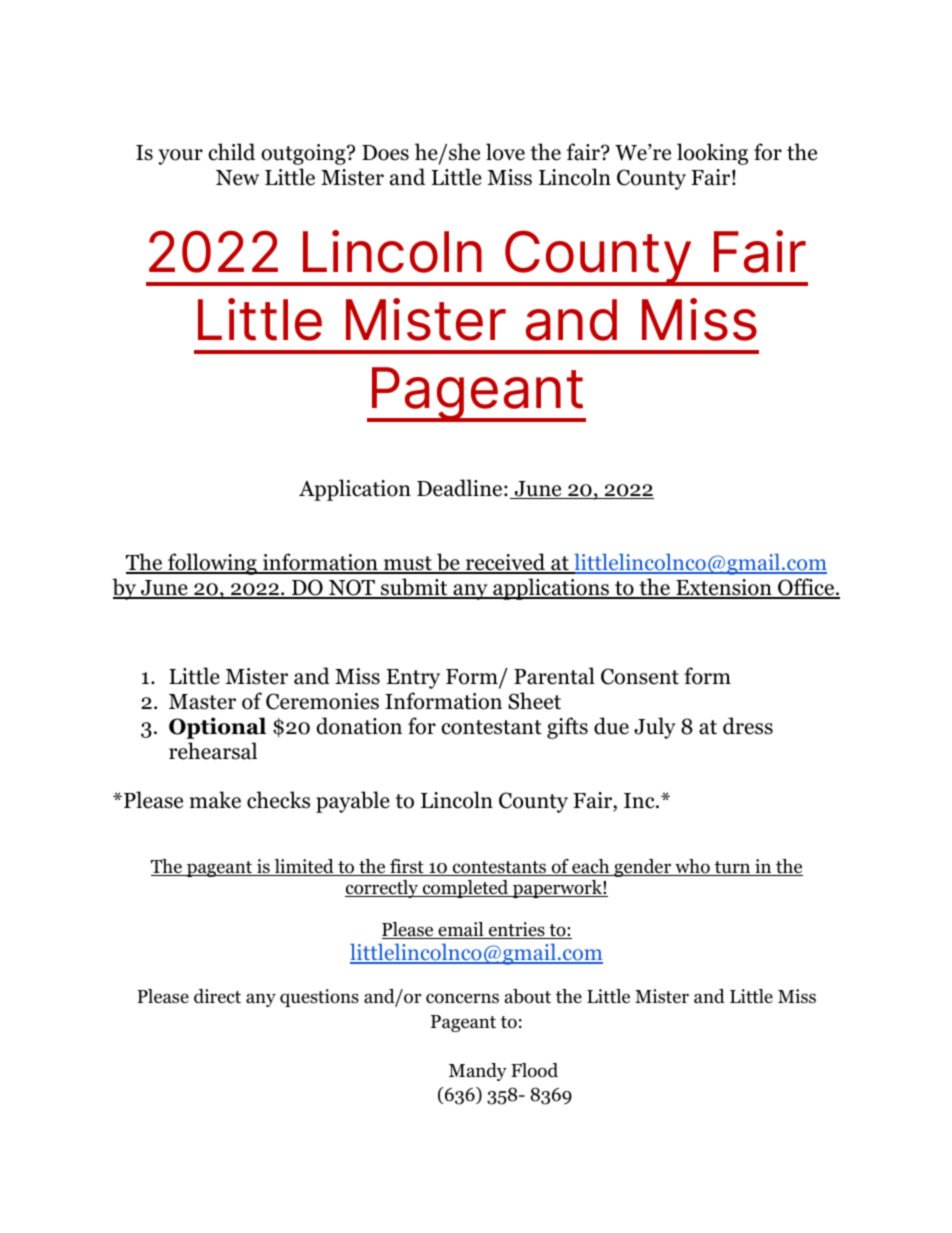 This image has height=1233, width=952. What do you see at coordinates (534, 1070) in the image?
I see `Flood` at bounding box center [534, 1070].
